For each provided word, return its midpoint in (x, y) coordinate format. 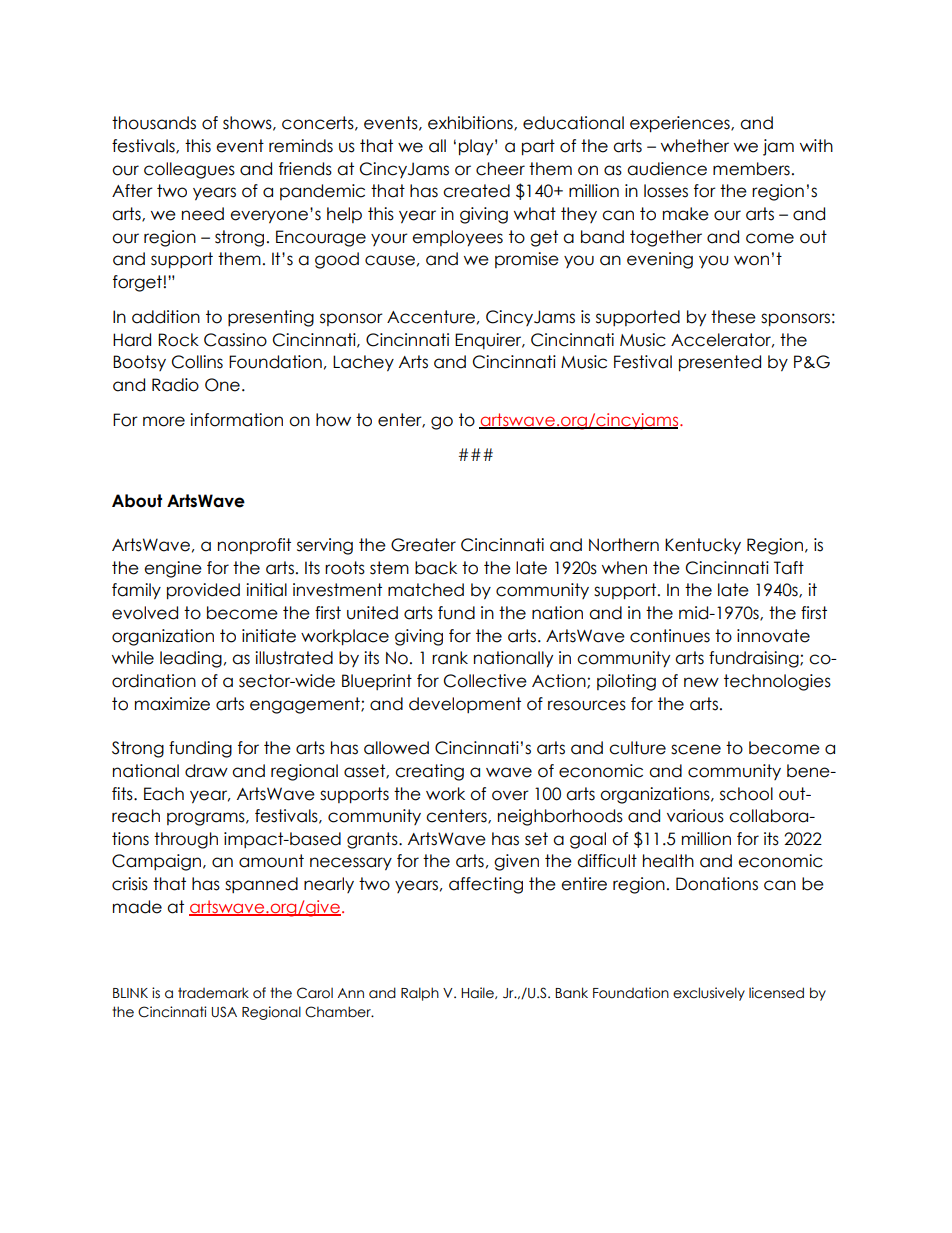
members (751, 169)
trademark (213, 993)
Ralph (420, 994)
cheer (500, 169)
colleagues (189, 170)
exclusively (709, 994)
